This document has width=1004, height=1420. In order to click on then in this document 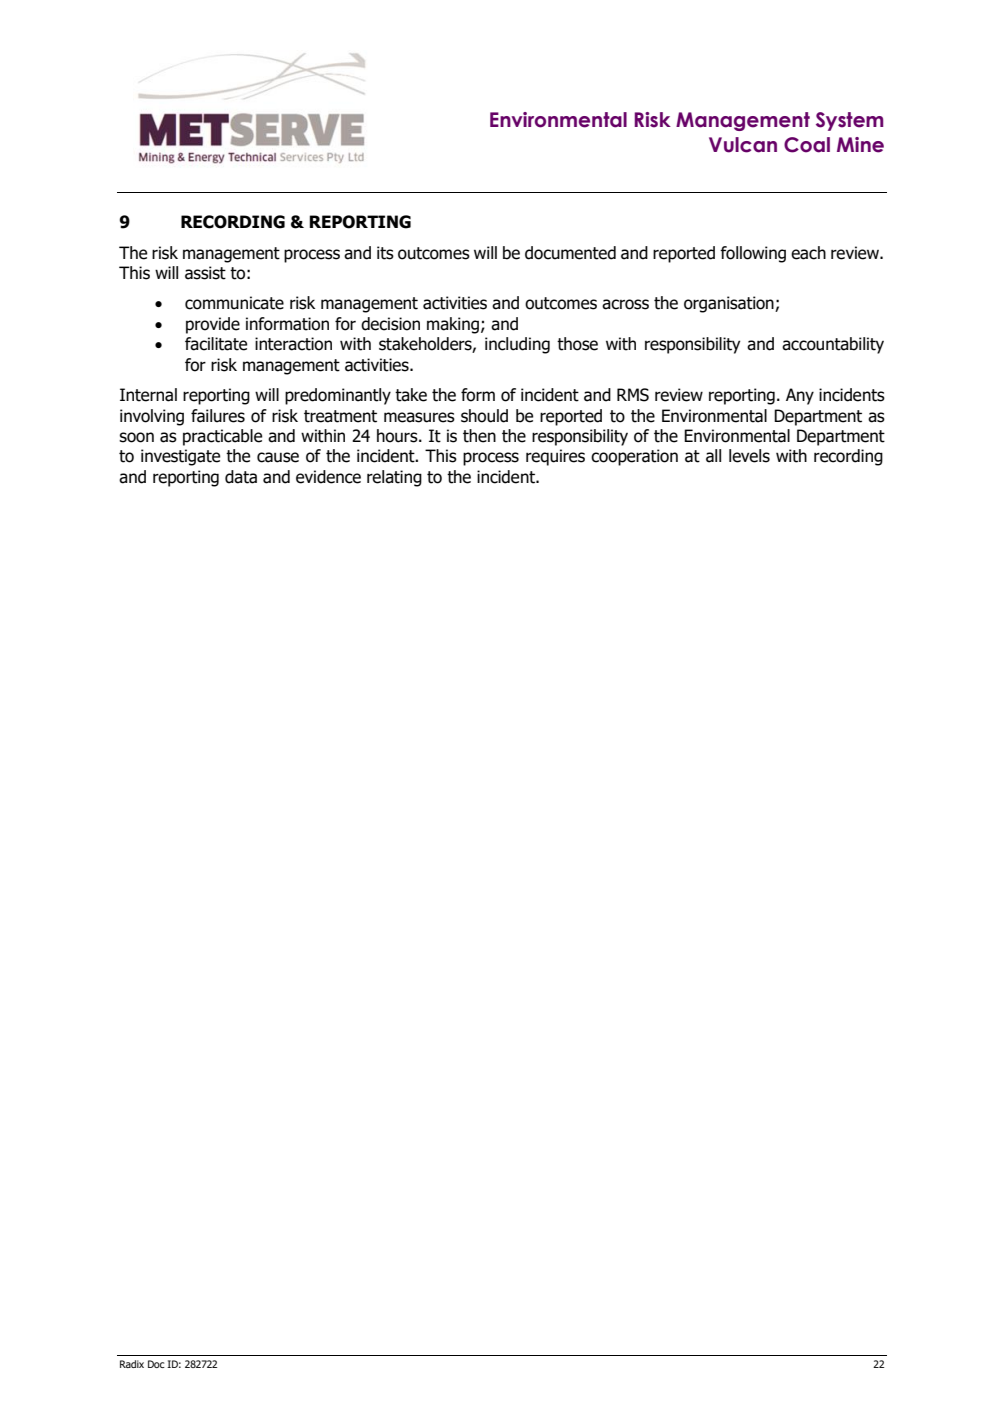, I will do `click(479, 436)`.
